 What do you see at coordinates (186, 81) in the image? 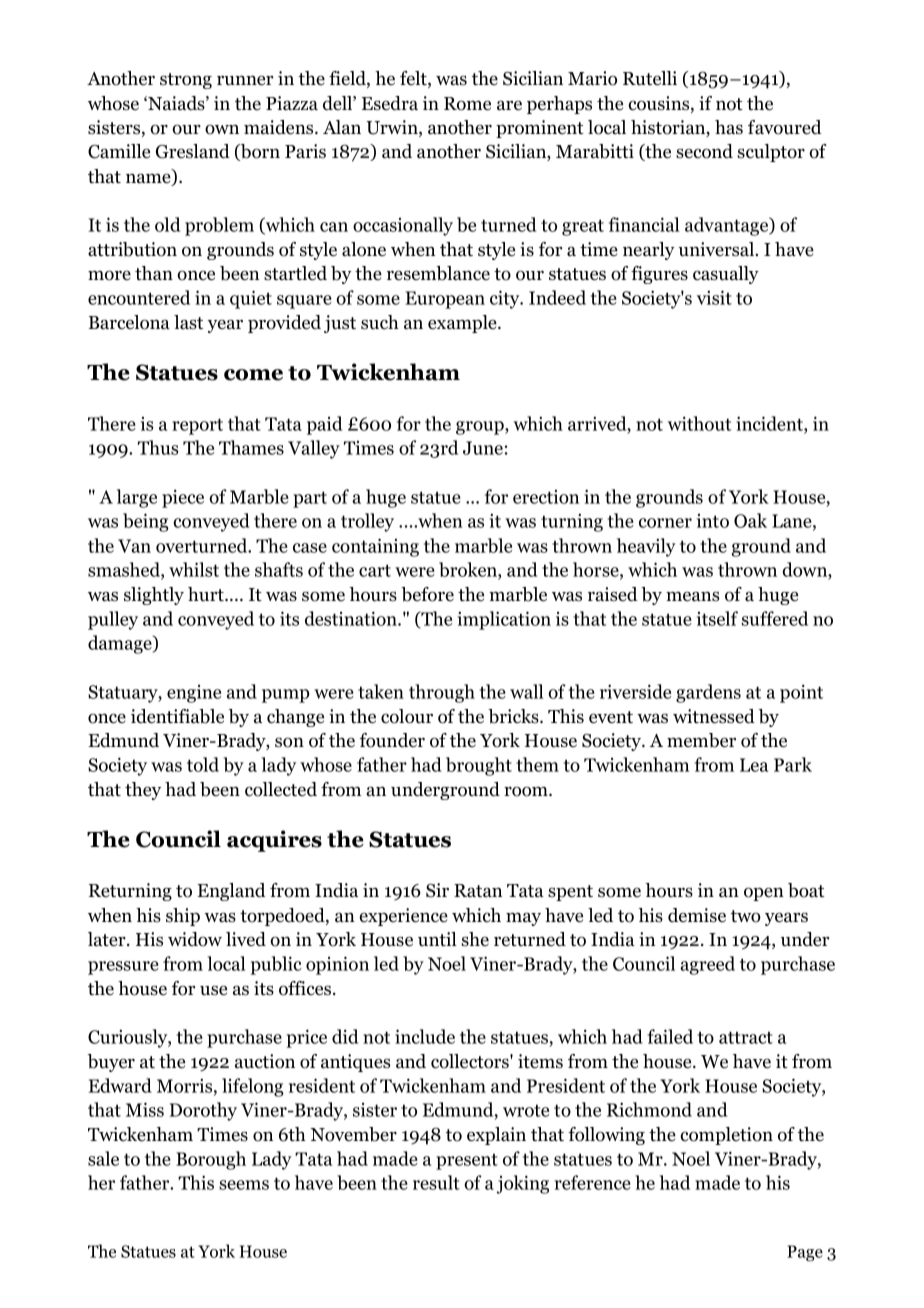
I see `strong` at bounding box center [186, 81].
